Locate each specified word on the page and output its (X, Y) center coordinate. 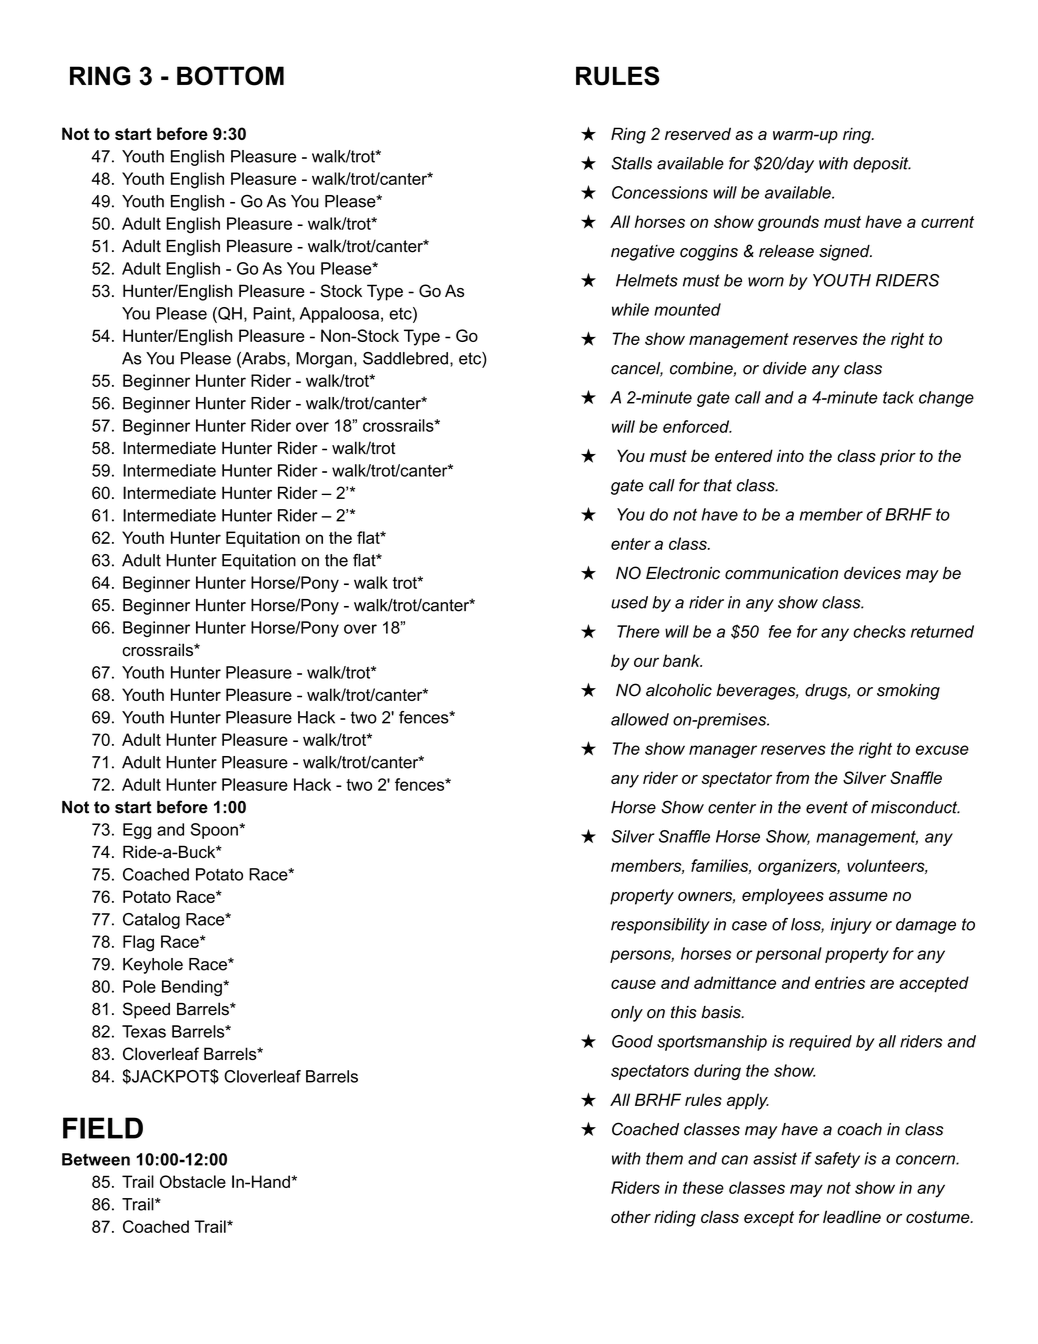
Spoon (215, 831)
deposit (882, 165)
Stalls (632, 163)
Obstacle (193, 1181)
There (638, 631)
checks (879, 631)
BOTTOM (230, 76)
